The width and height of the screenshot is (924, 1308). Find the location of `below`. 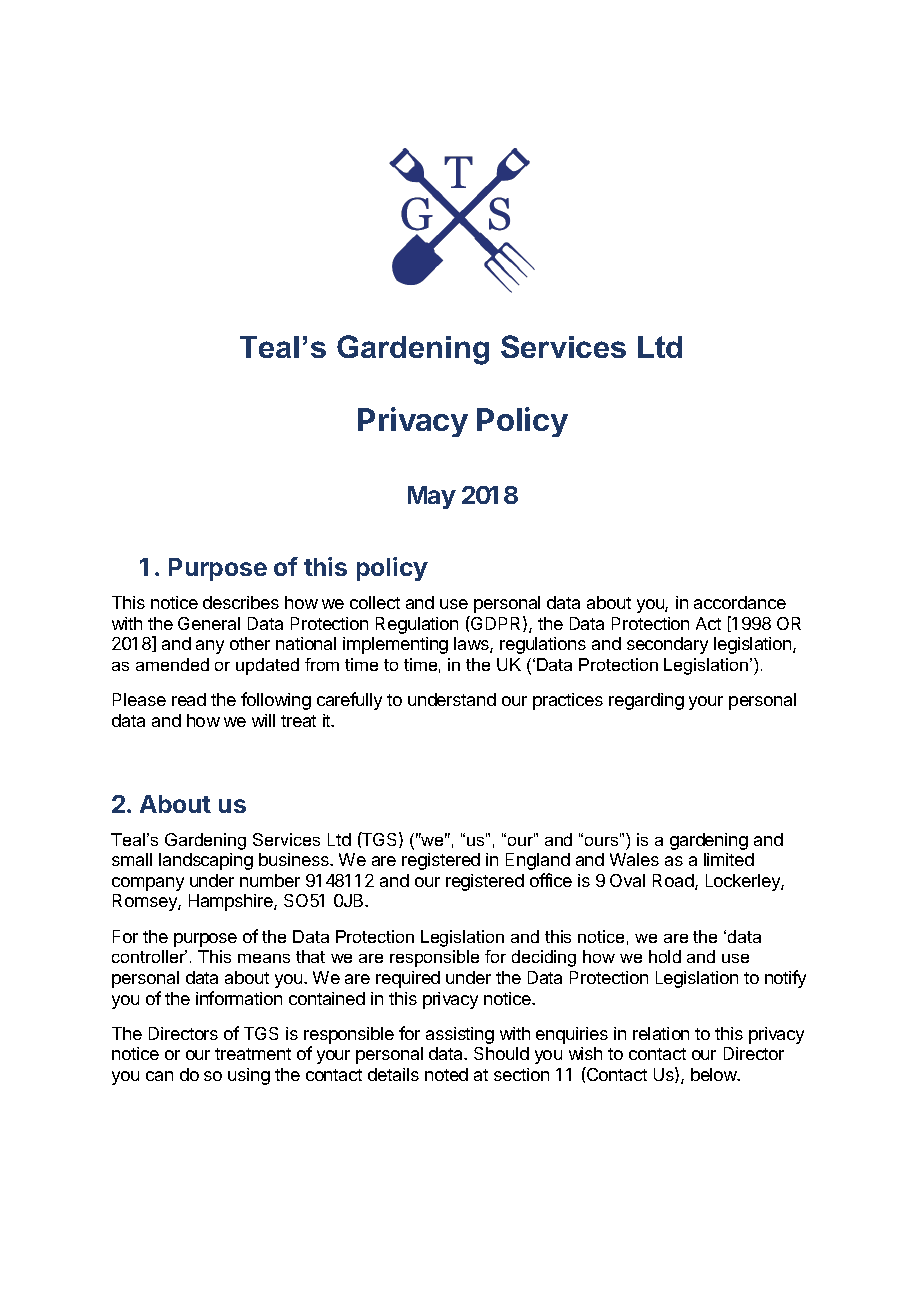

below is located at coordinates (715, 1074).
